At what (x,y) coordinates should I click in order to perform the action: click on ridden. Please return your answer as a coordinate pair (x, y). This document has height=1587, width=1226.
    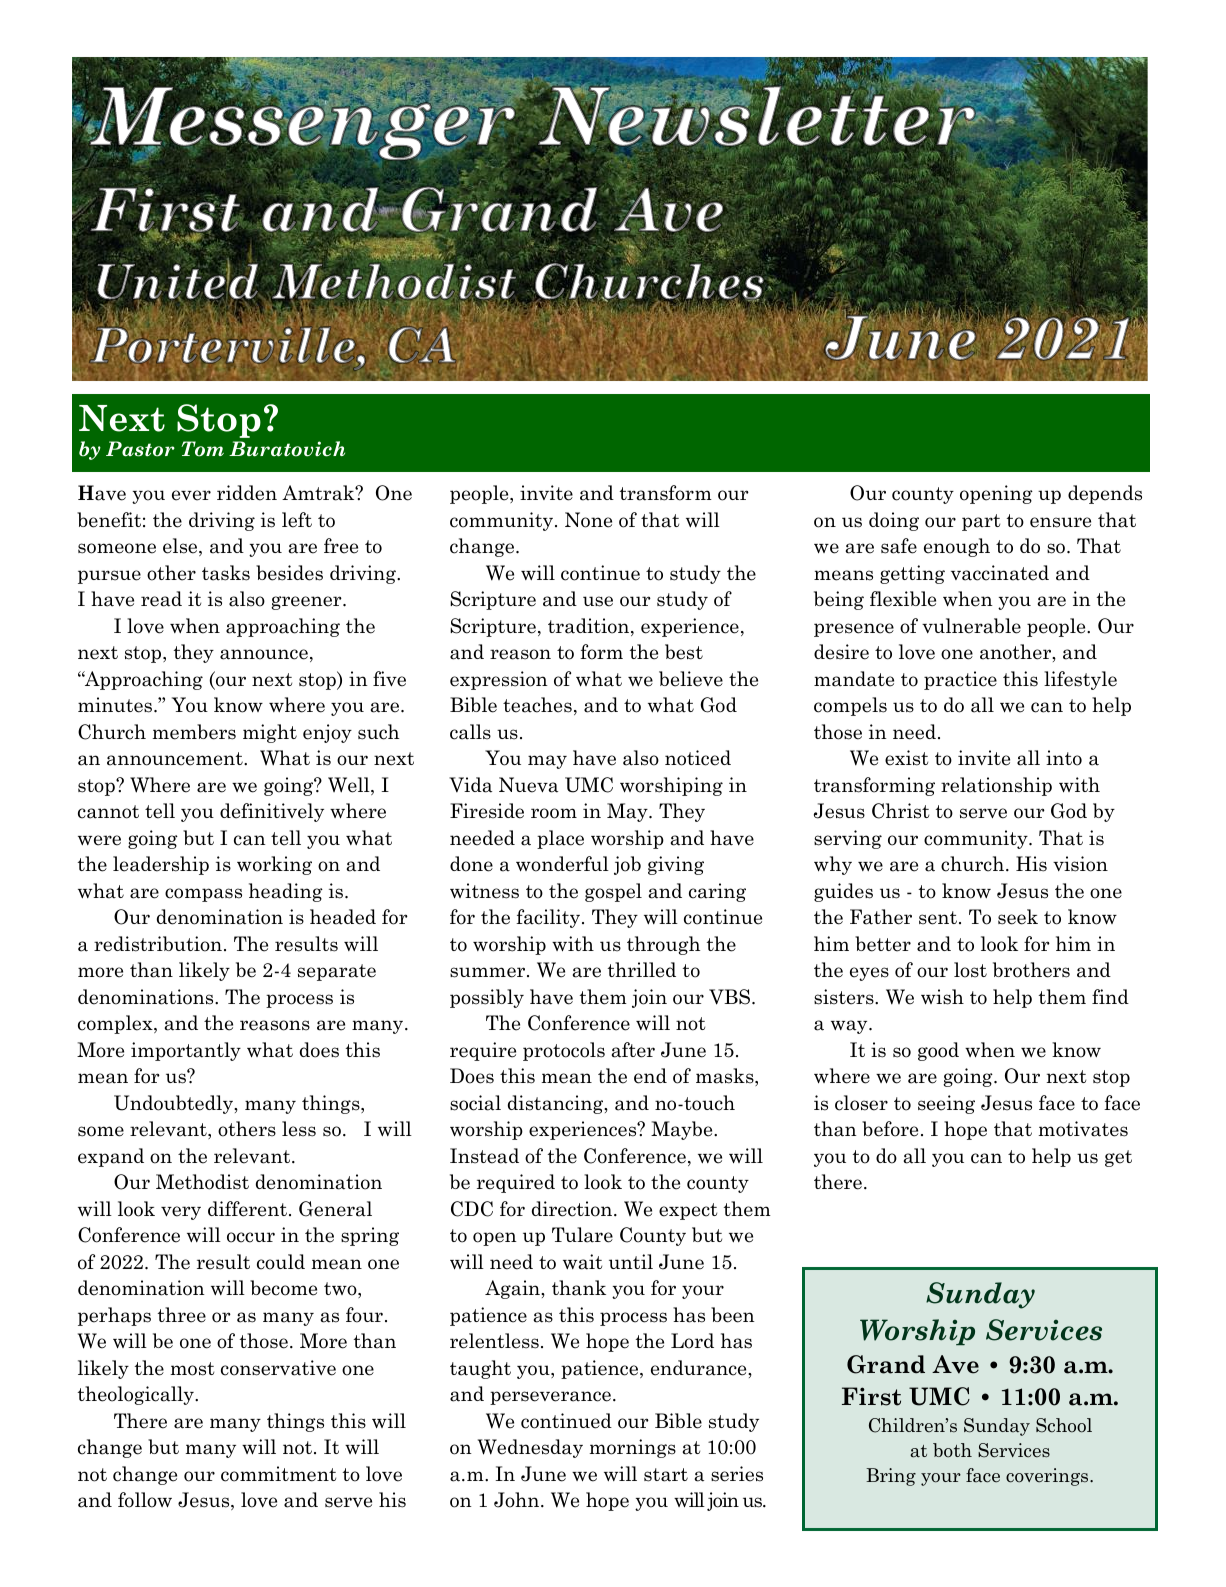
    Looking at the image, I should click on (247, 493).
